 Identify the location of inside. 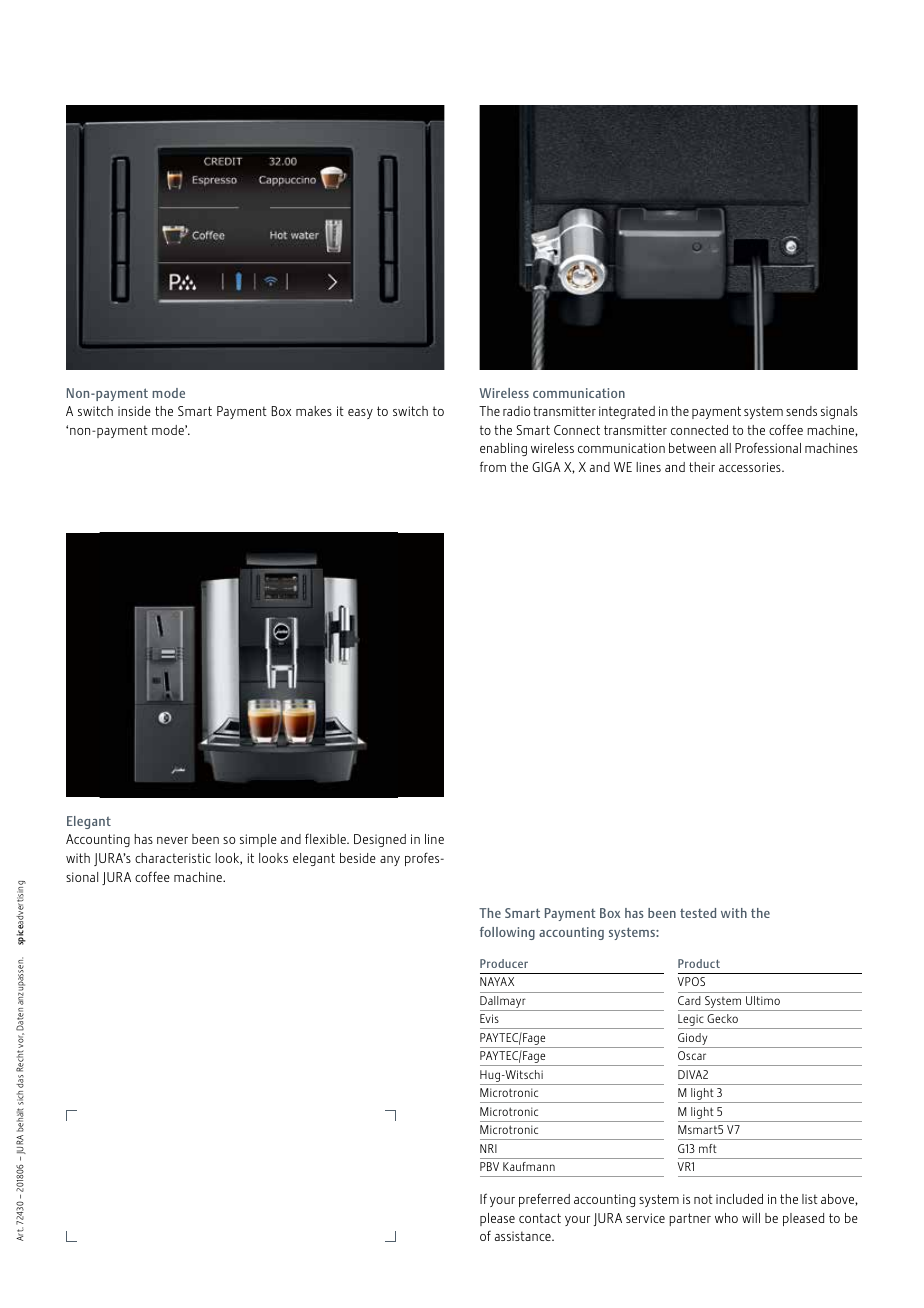
(134, 411).
